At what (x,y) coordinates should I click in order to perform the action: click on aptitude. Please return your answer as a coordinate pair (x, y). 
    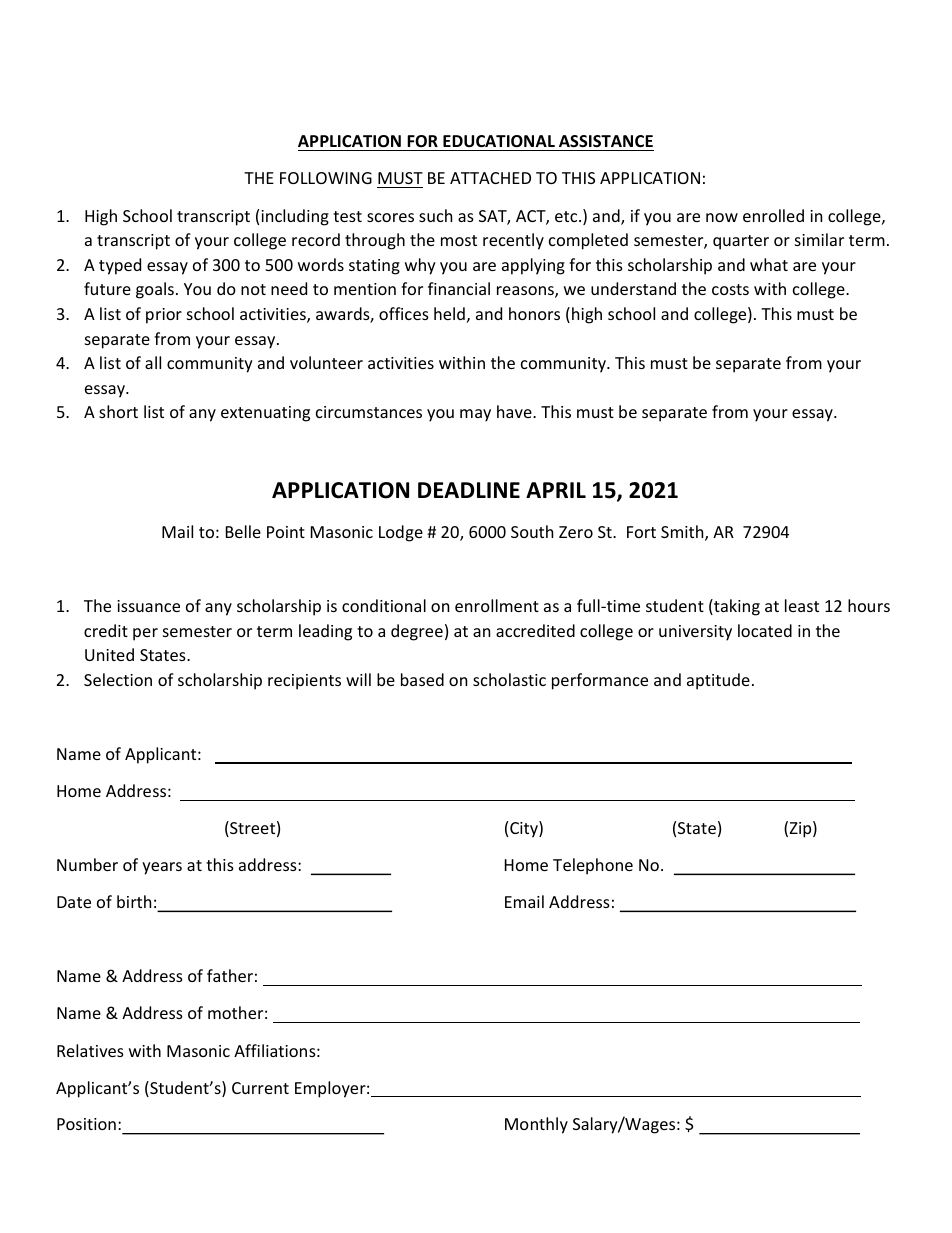
    Looking at the image, I should click on (718, 681).
